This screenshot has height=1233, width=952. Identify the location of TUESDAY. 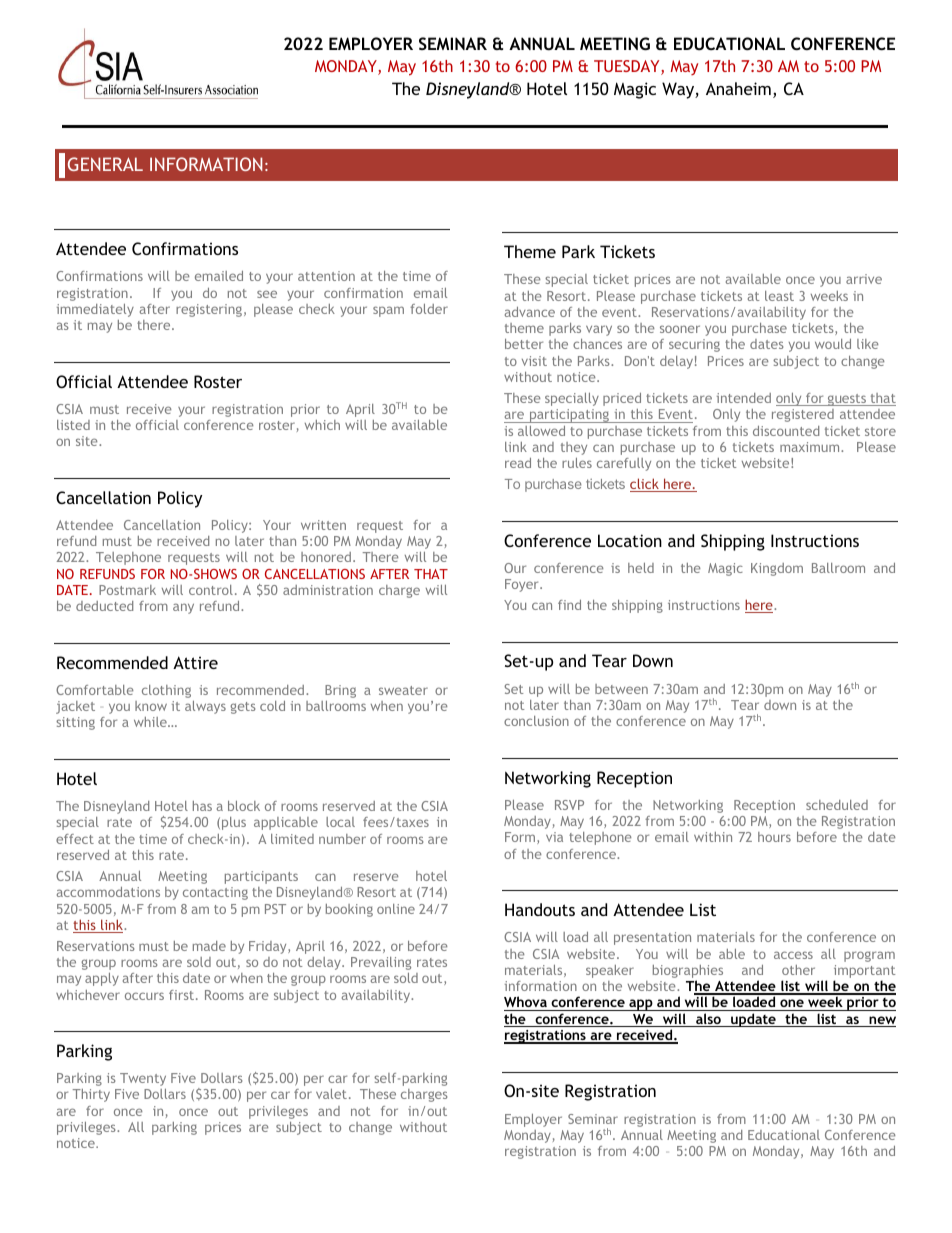
(628, 67).
